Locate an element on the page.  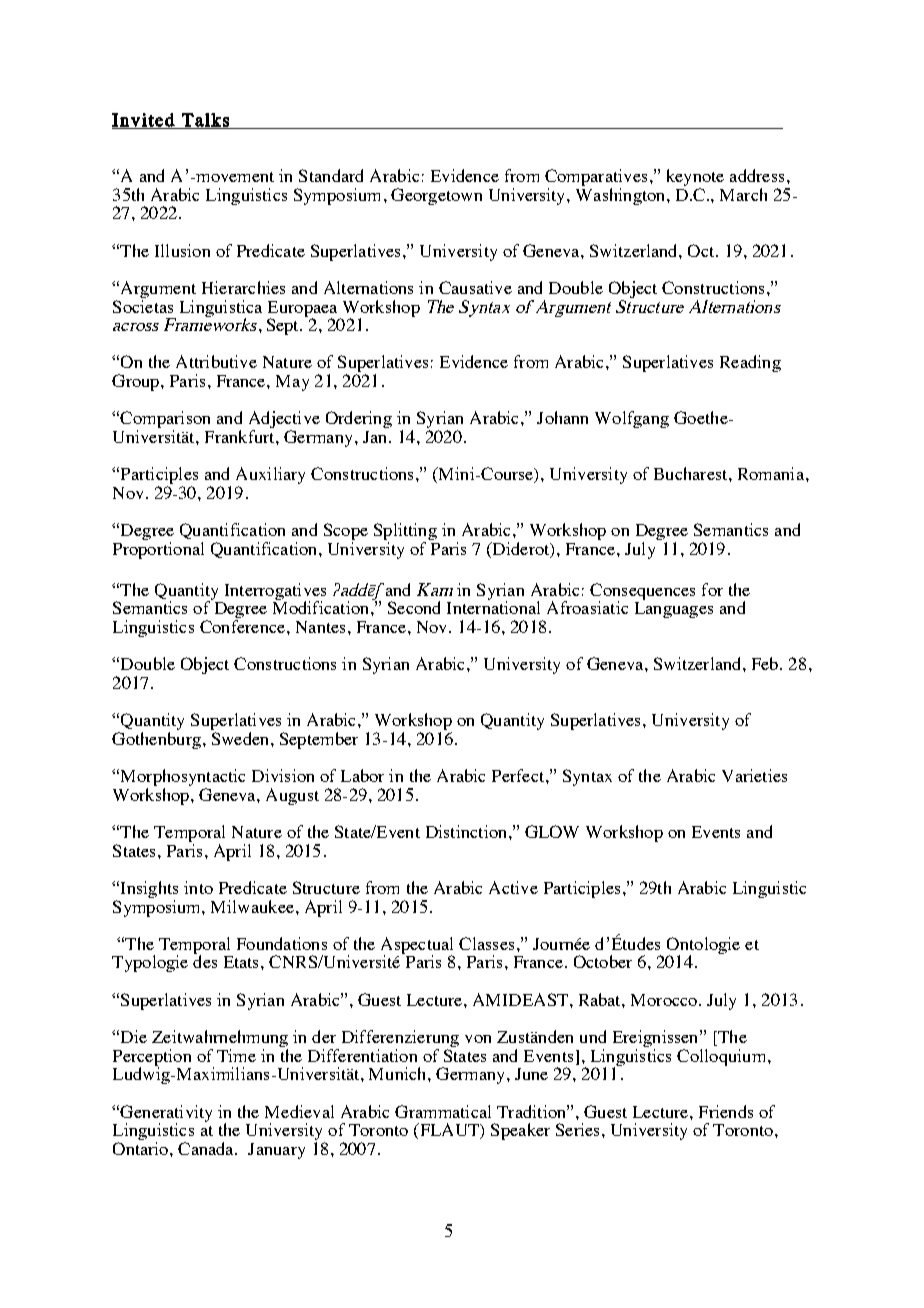
Grammatical is located at coordinates (443, 1111).
